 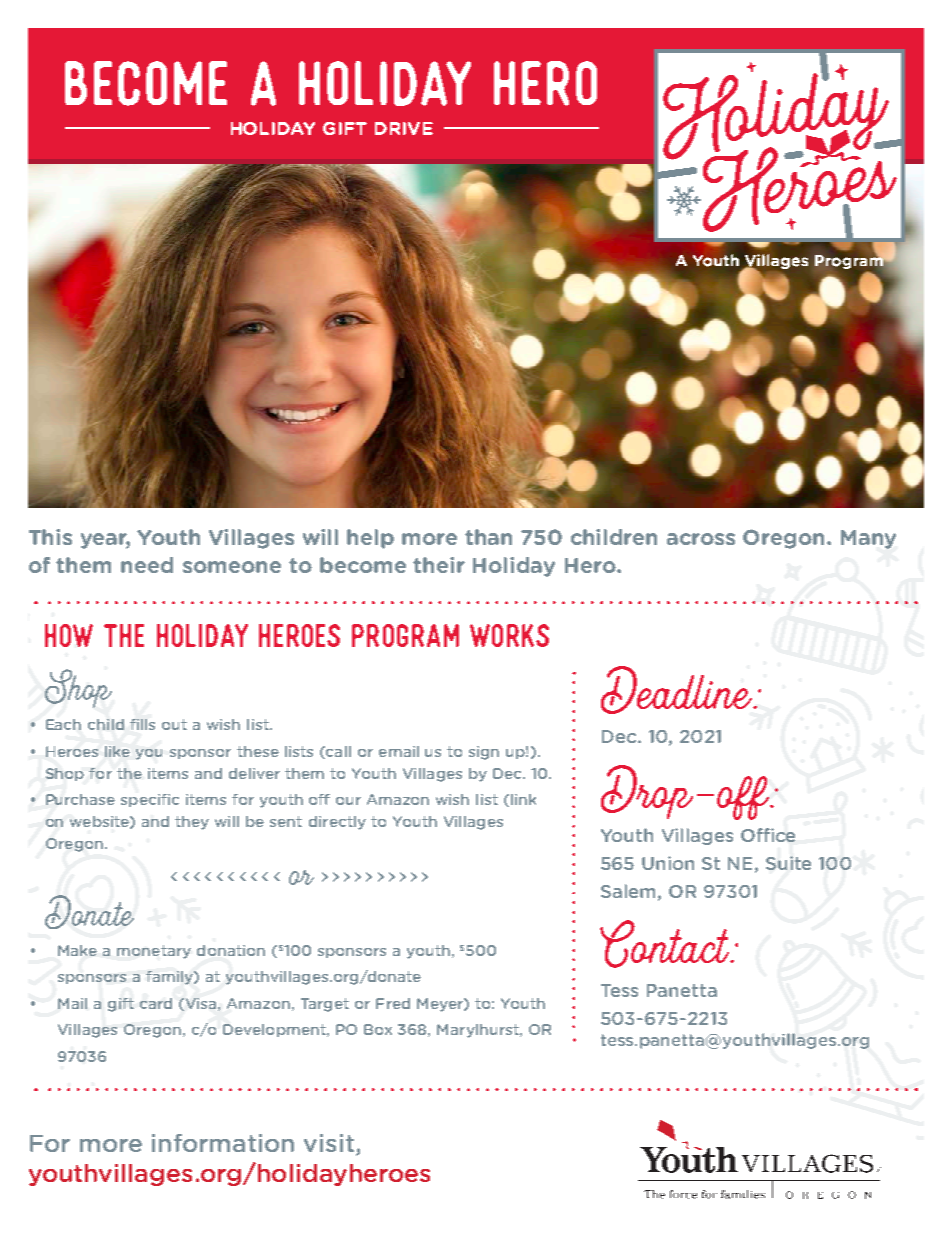 What do you see at coordinates (678, 690) in the image?
I see `Deadline` at bounding box center [678, 690].
